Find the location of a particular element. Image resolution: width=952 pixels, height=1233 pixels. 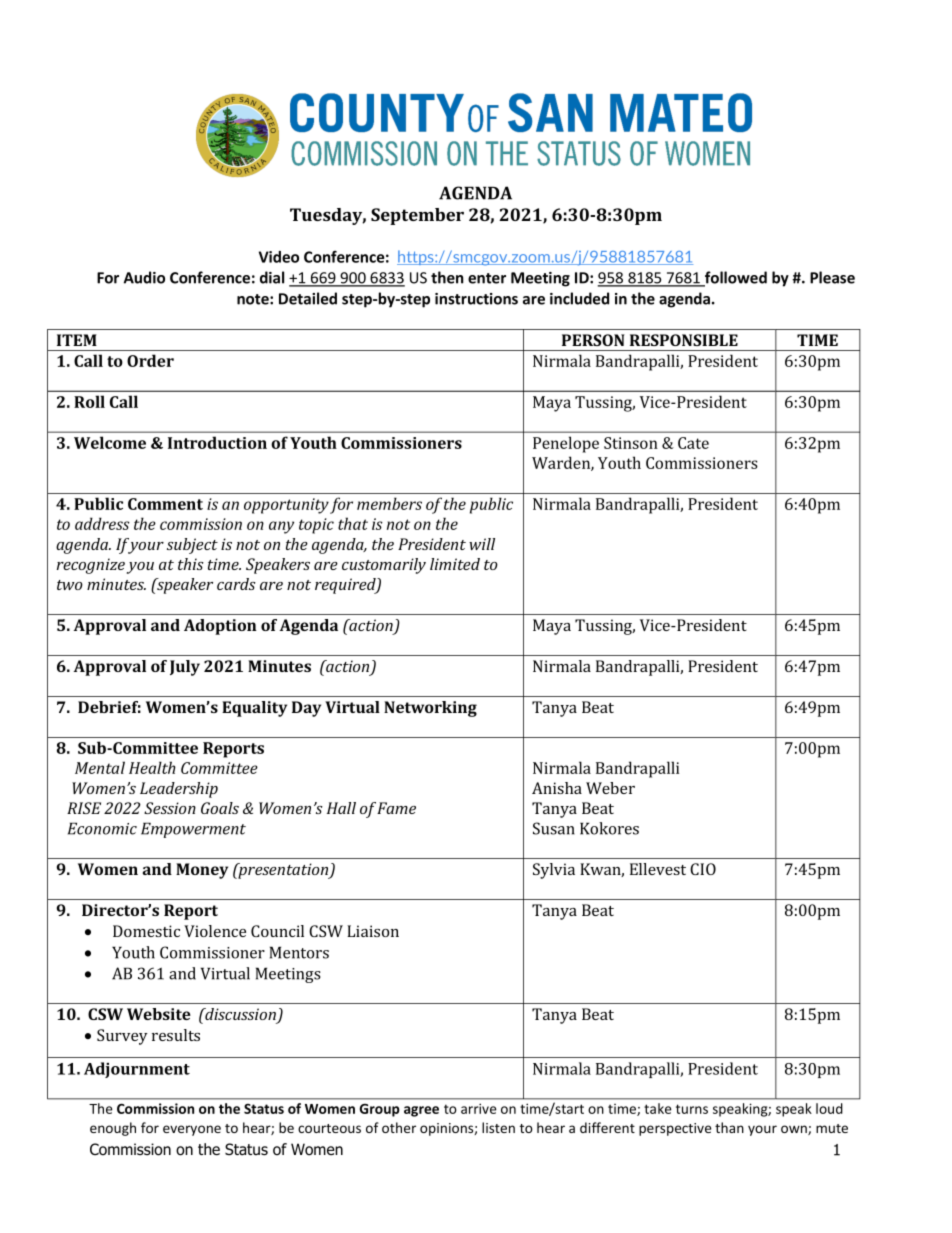

CIO is located at coordinates (703, 869).
